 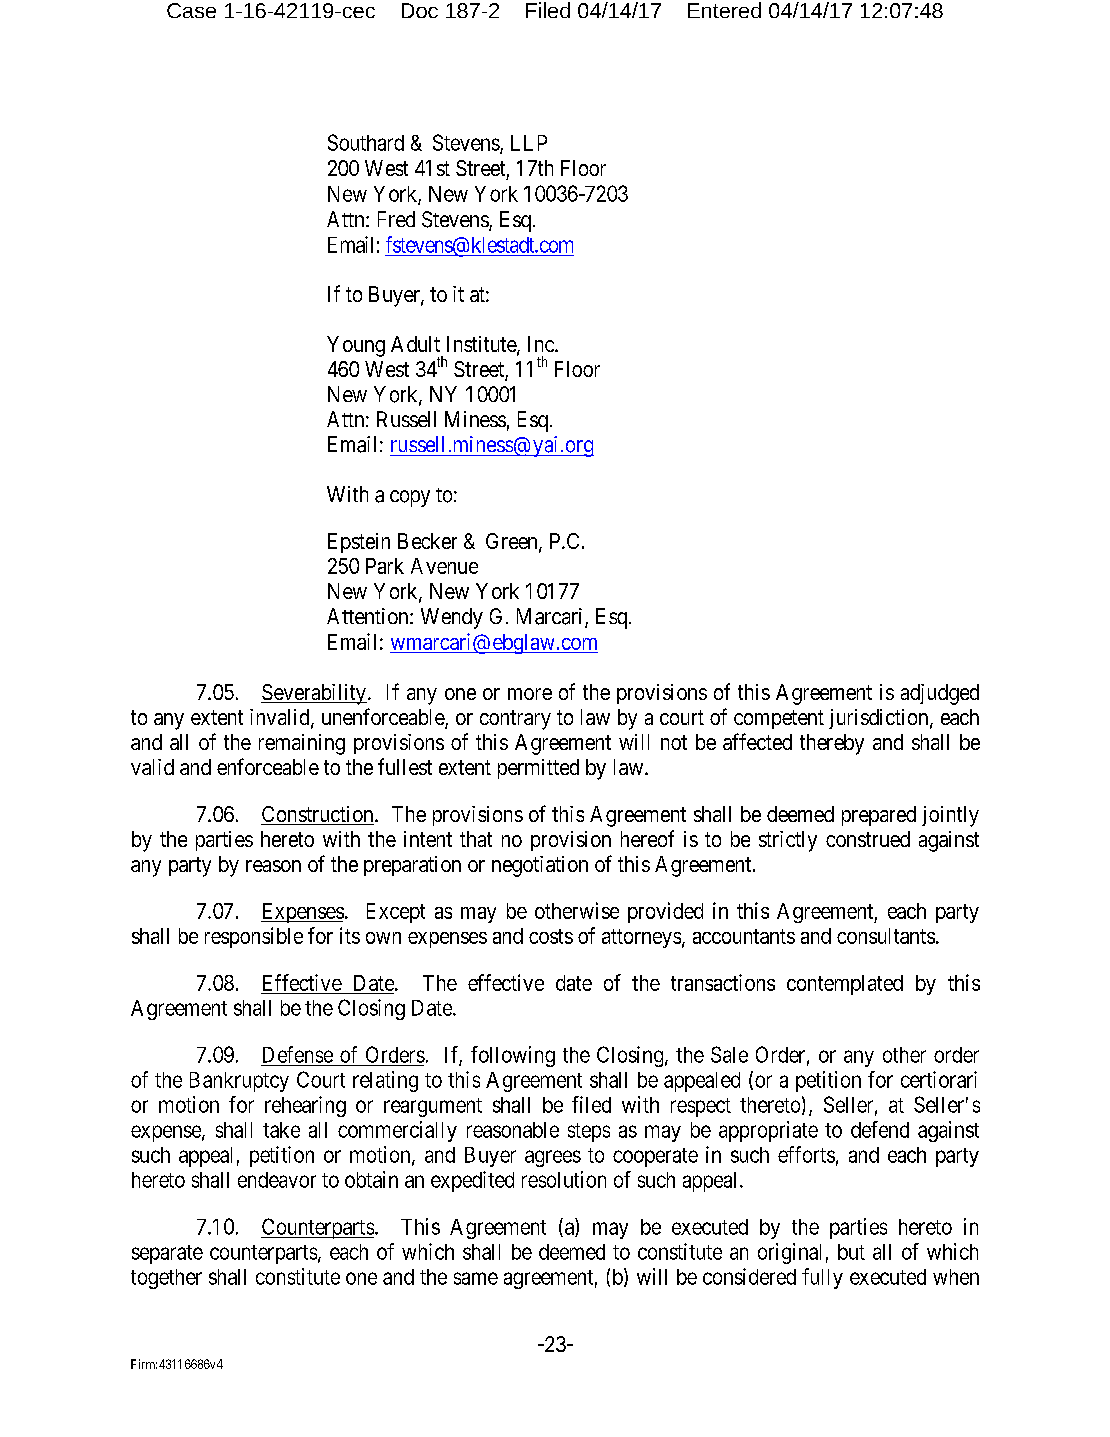 I want to click on Entered, so click(x=724, y=10).
